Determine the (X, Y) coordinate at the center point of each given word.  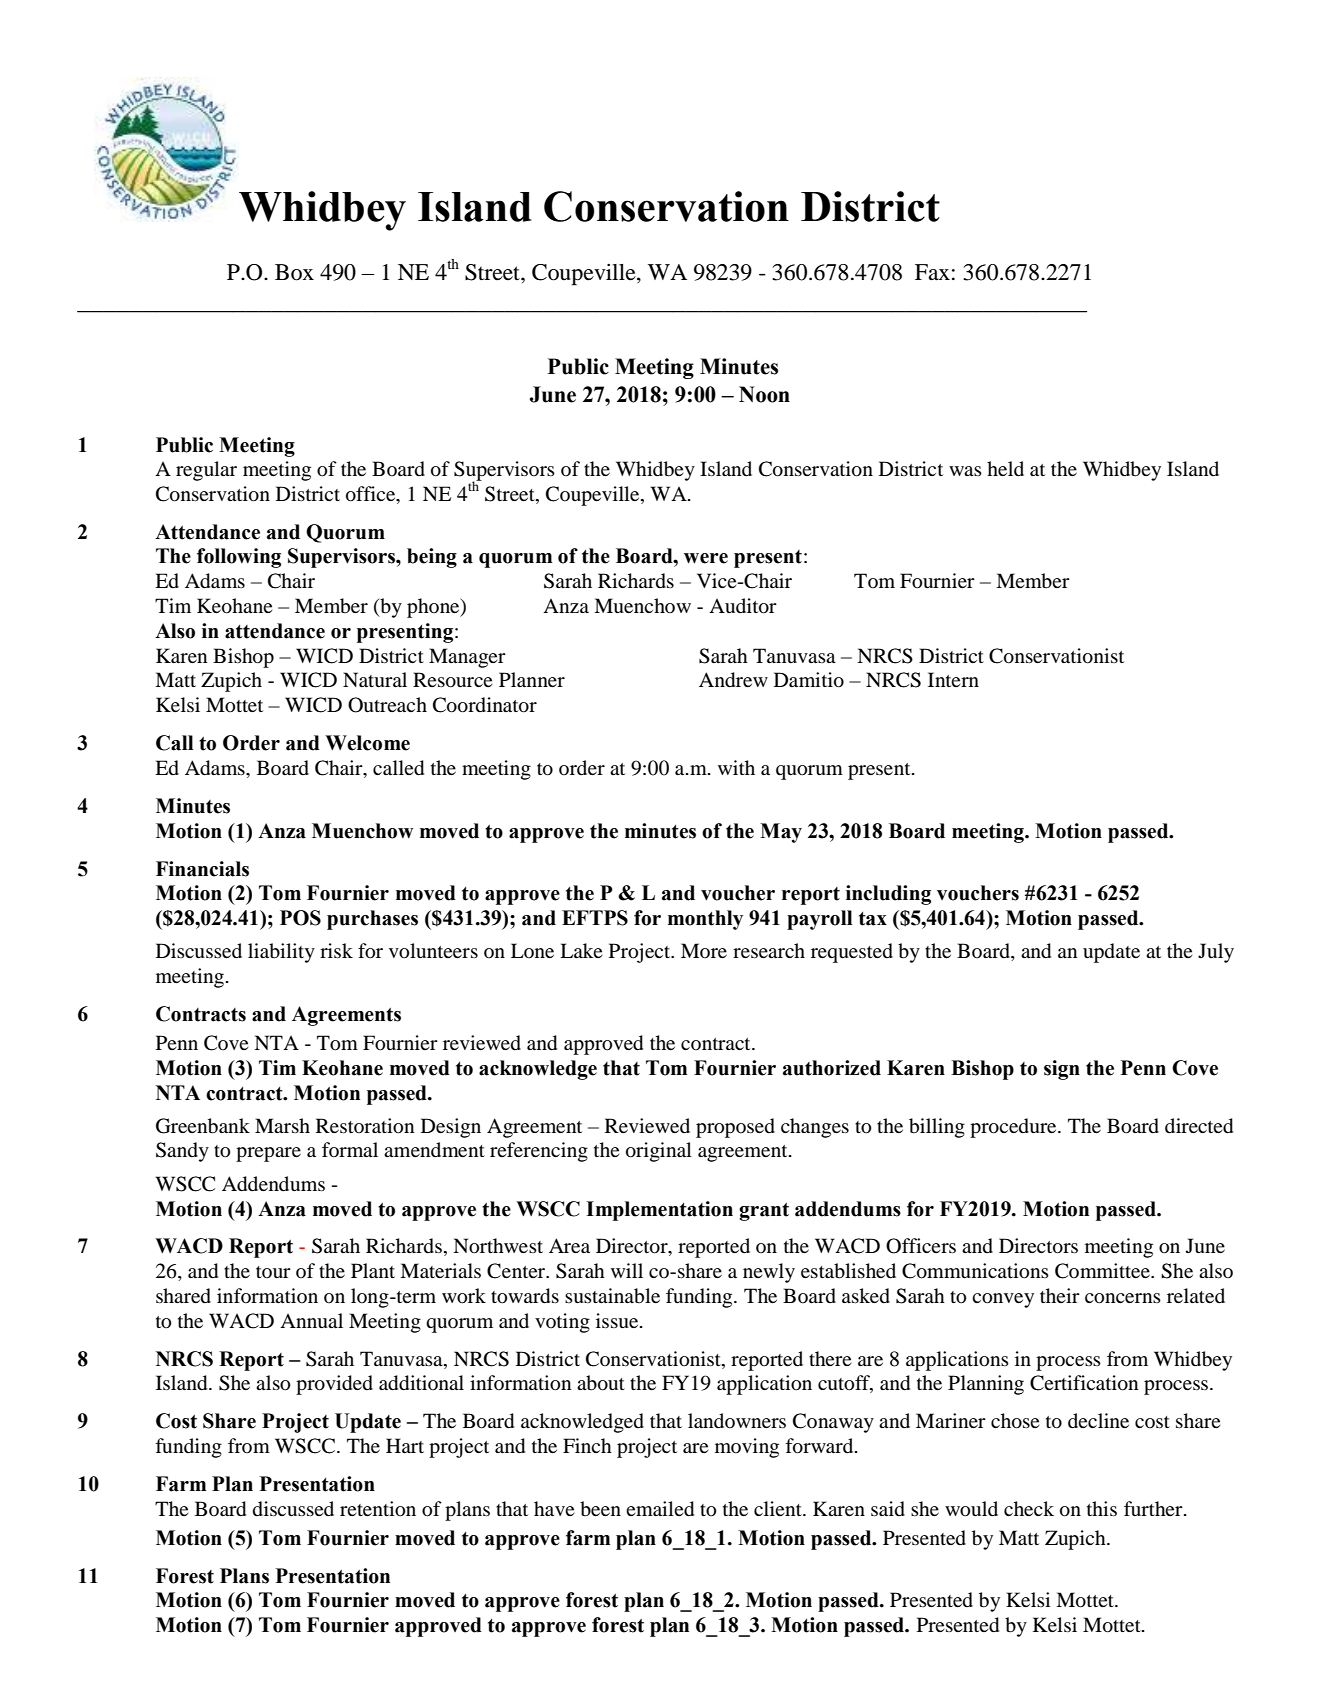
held (1005, 468)
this (1102, 1508)
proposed (735, 1128)
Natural (375, 680)
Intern (953, 679)
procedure (1014, 1128)
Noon (764, 394)
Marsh (282, 1125)
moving (747, 1448)
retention (378, 1509)
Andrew (733, 680)
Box (294, 272)
